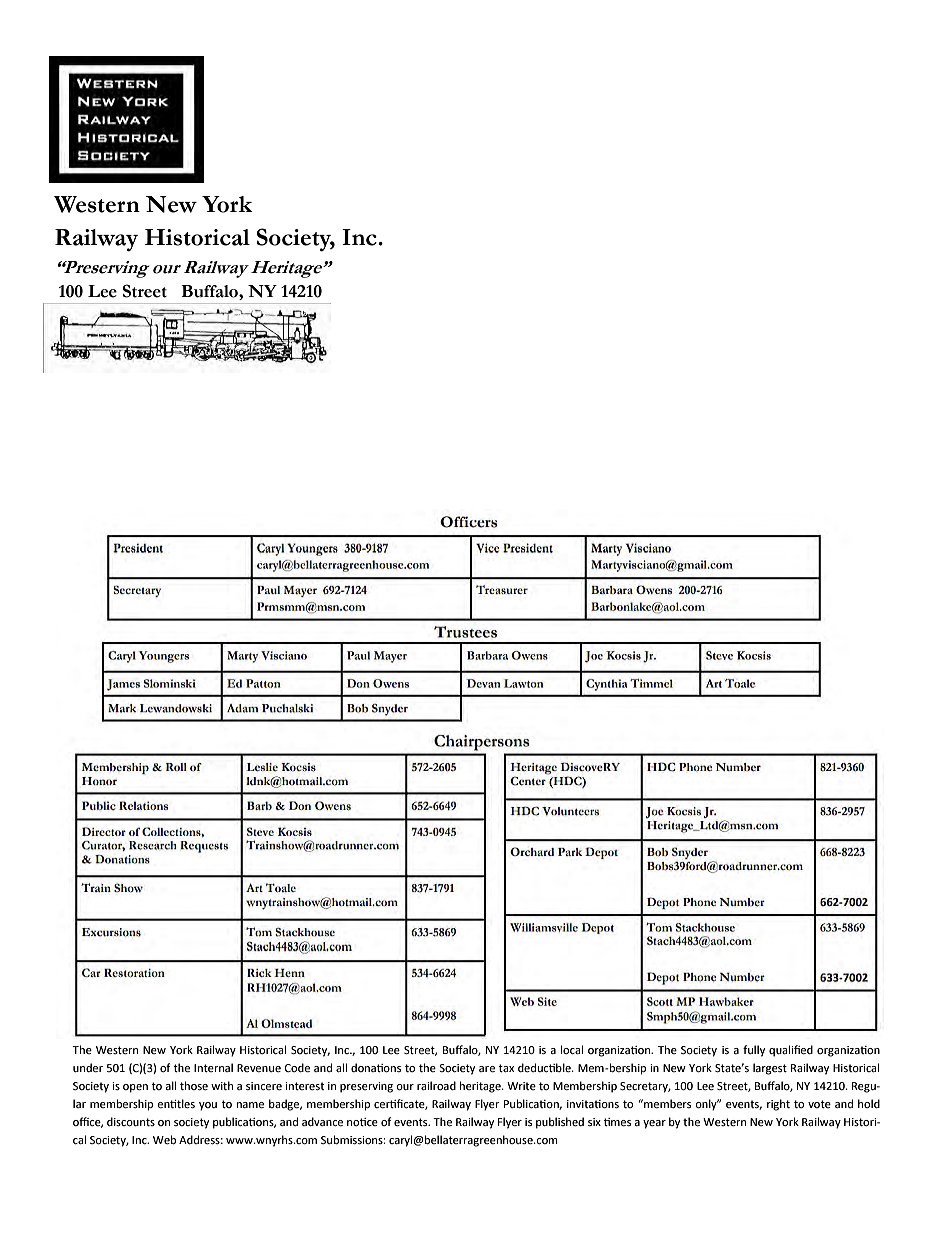  I want to click on Internal, so click(213, 1067).
